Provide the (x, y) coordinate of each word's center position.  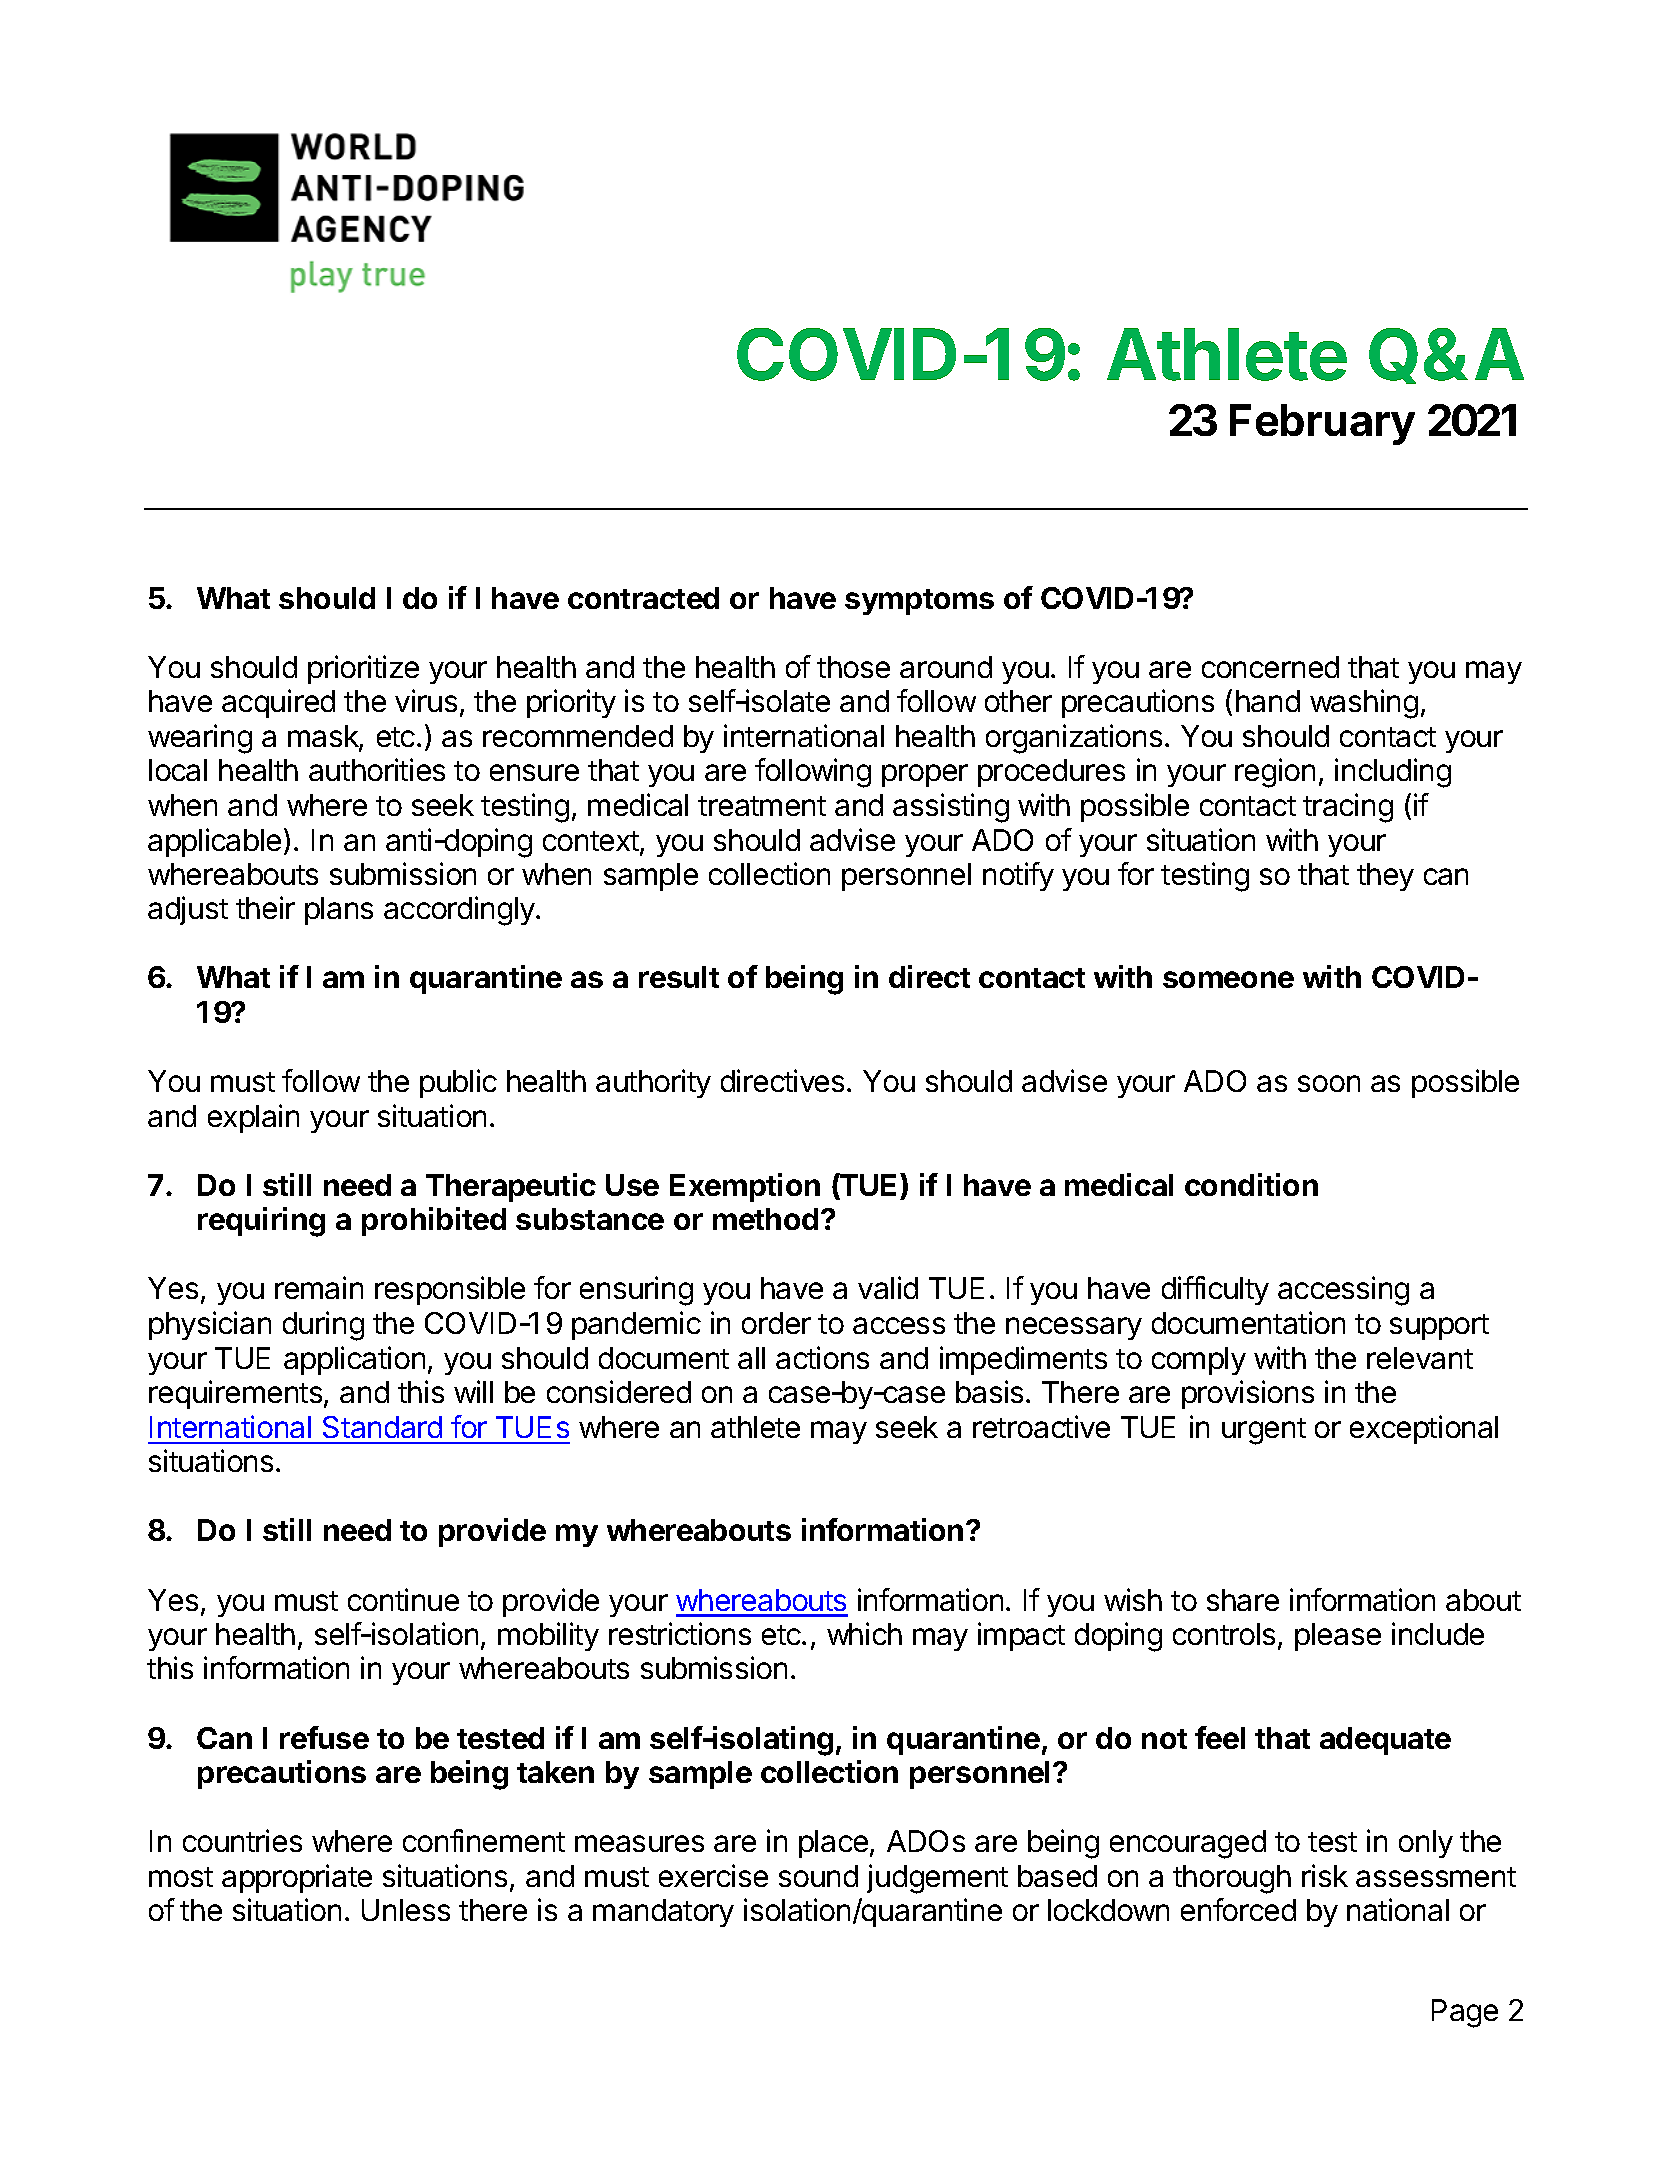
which (864, 1633)
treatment (762, 806)
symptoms (919, 602)
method (765, 1219)
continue (403, 1599)
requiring (261, 1222)
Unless (406, 1910)
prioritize (363, 669)
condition (1251, 1184)
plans (339, 911)
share (1243, 1600)
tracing (1348, 808)
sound (818, 1876)
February (1322, 424)
